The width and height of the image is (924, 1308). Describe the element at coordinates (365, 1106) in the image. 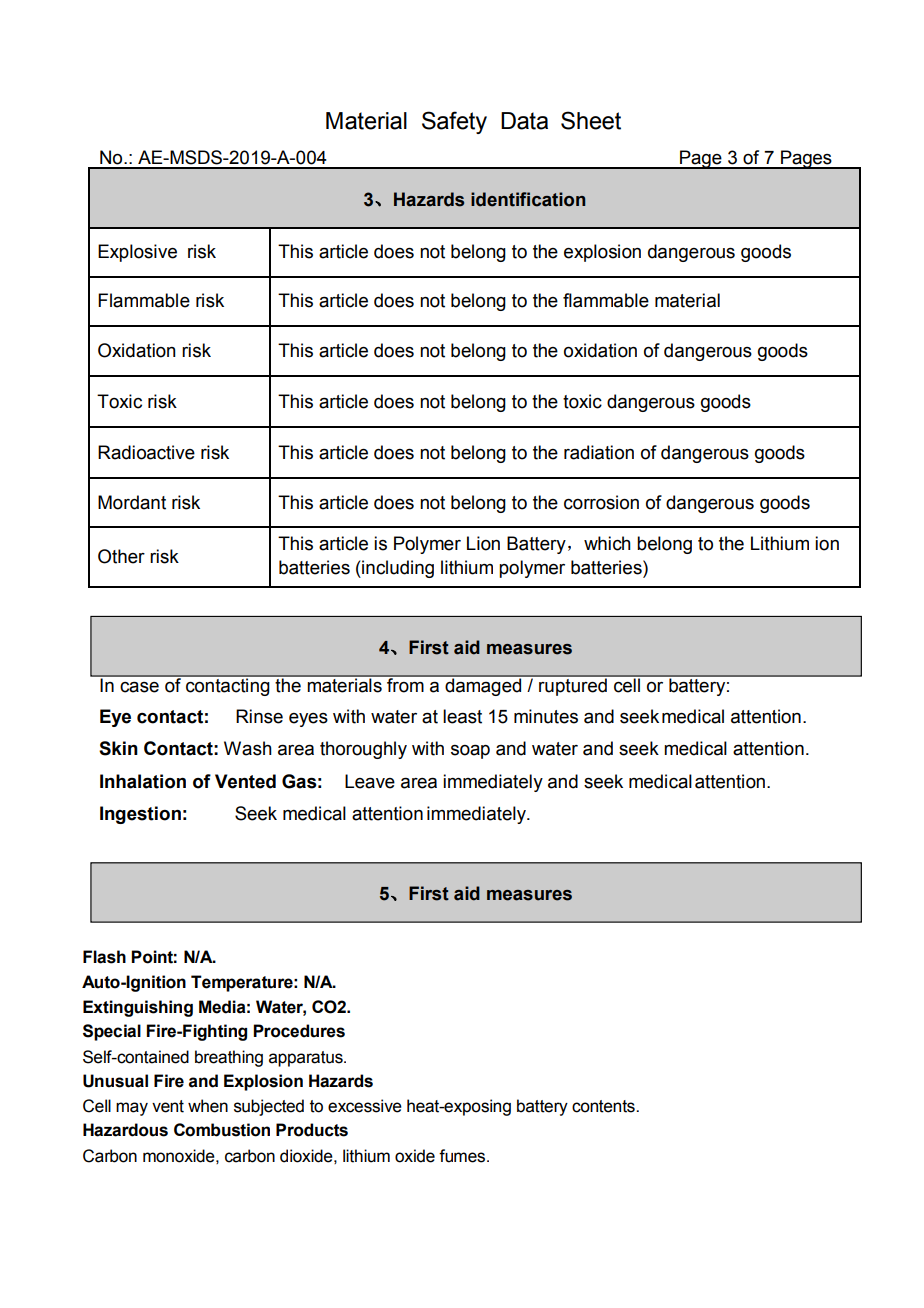

I see `excessive` at that location.
